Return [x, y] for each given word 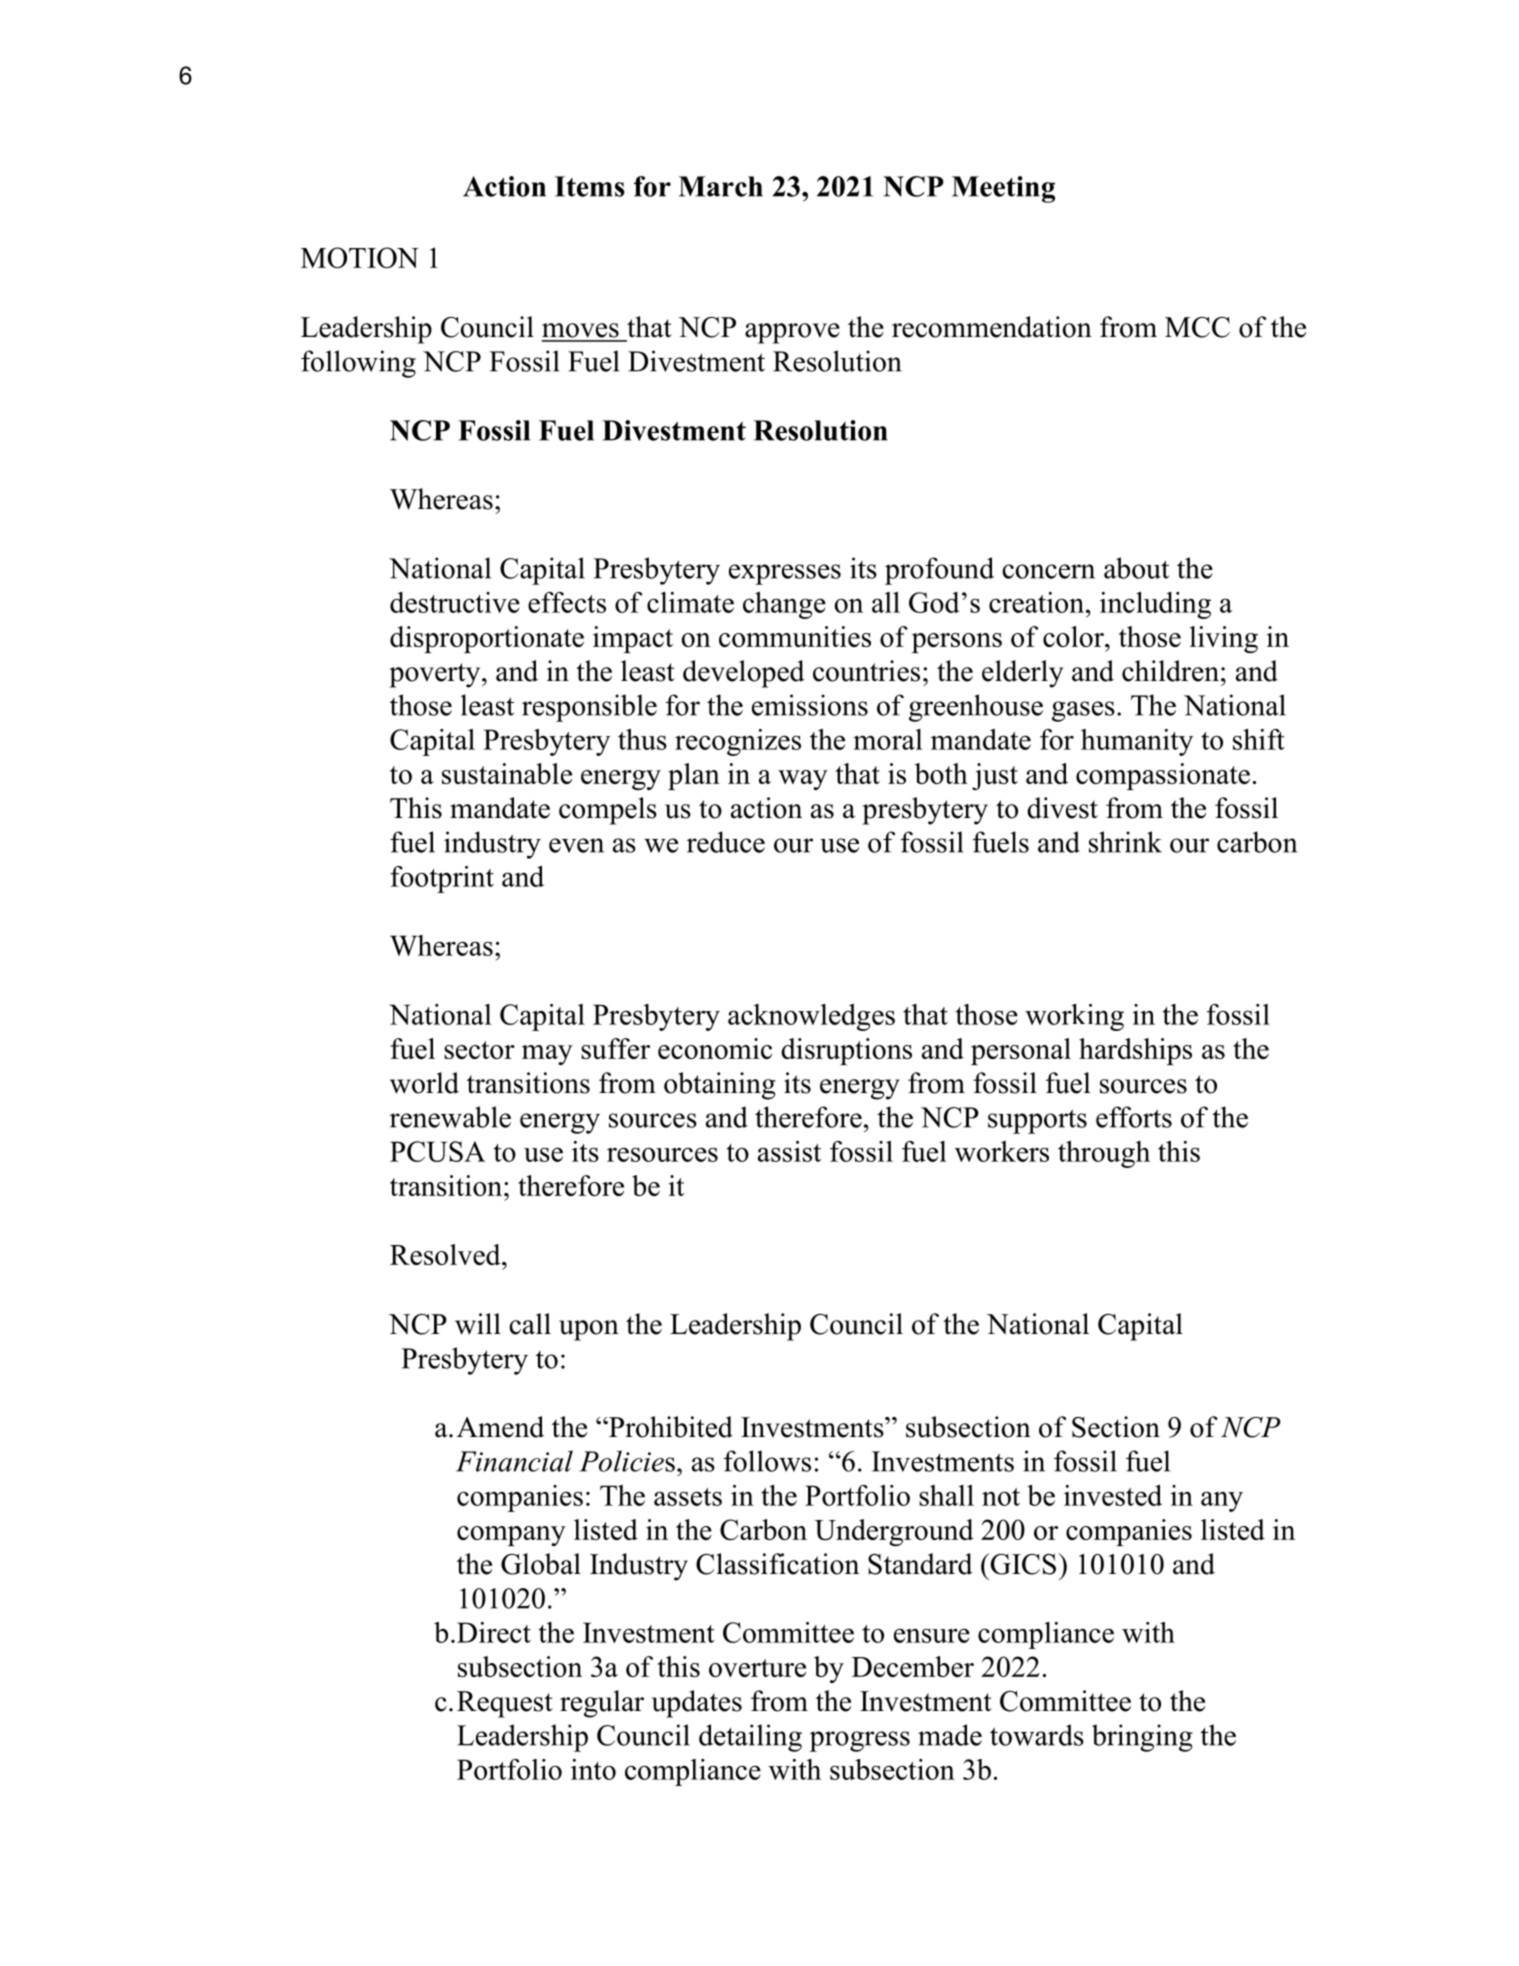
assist [789, 1151]
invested [1113, 1495]
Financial [514, 1461]
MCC [1197, 327]
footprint [442, 879]
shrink [1125, 842]
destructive [455, 602]
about [1136, 568]
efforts [1134, 1117]
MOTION [360, 257]
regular [602, 1704]
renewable [450, 1117]
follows [767, 1461]
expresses [785, 574]
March [721, 186]
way [803, 780]
